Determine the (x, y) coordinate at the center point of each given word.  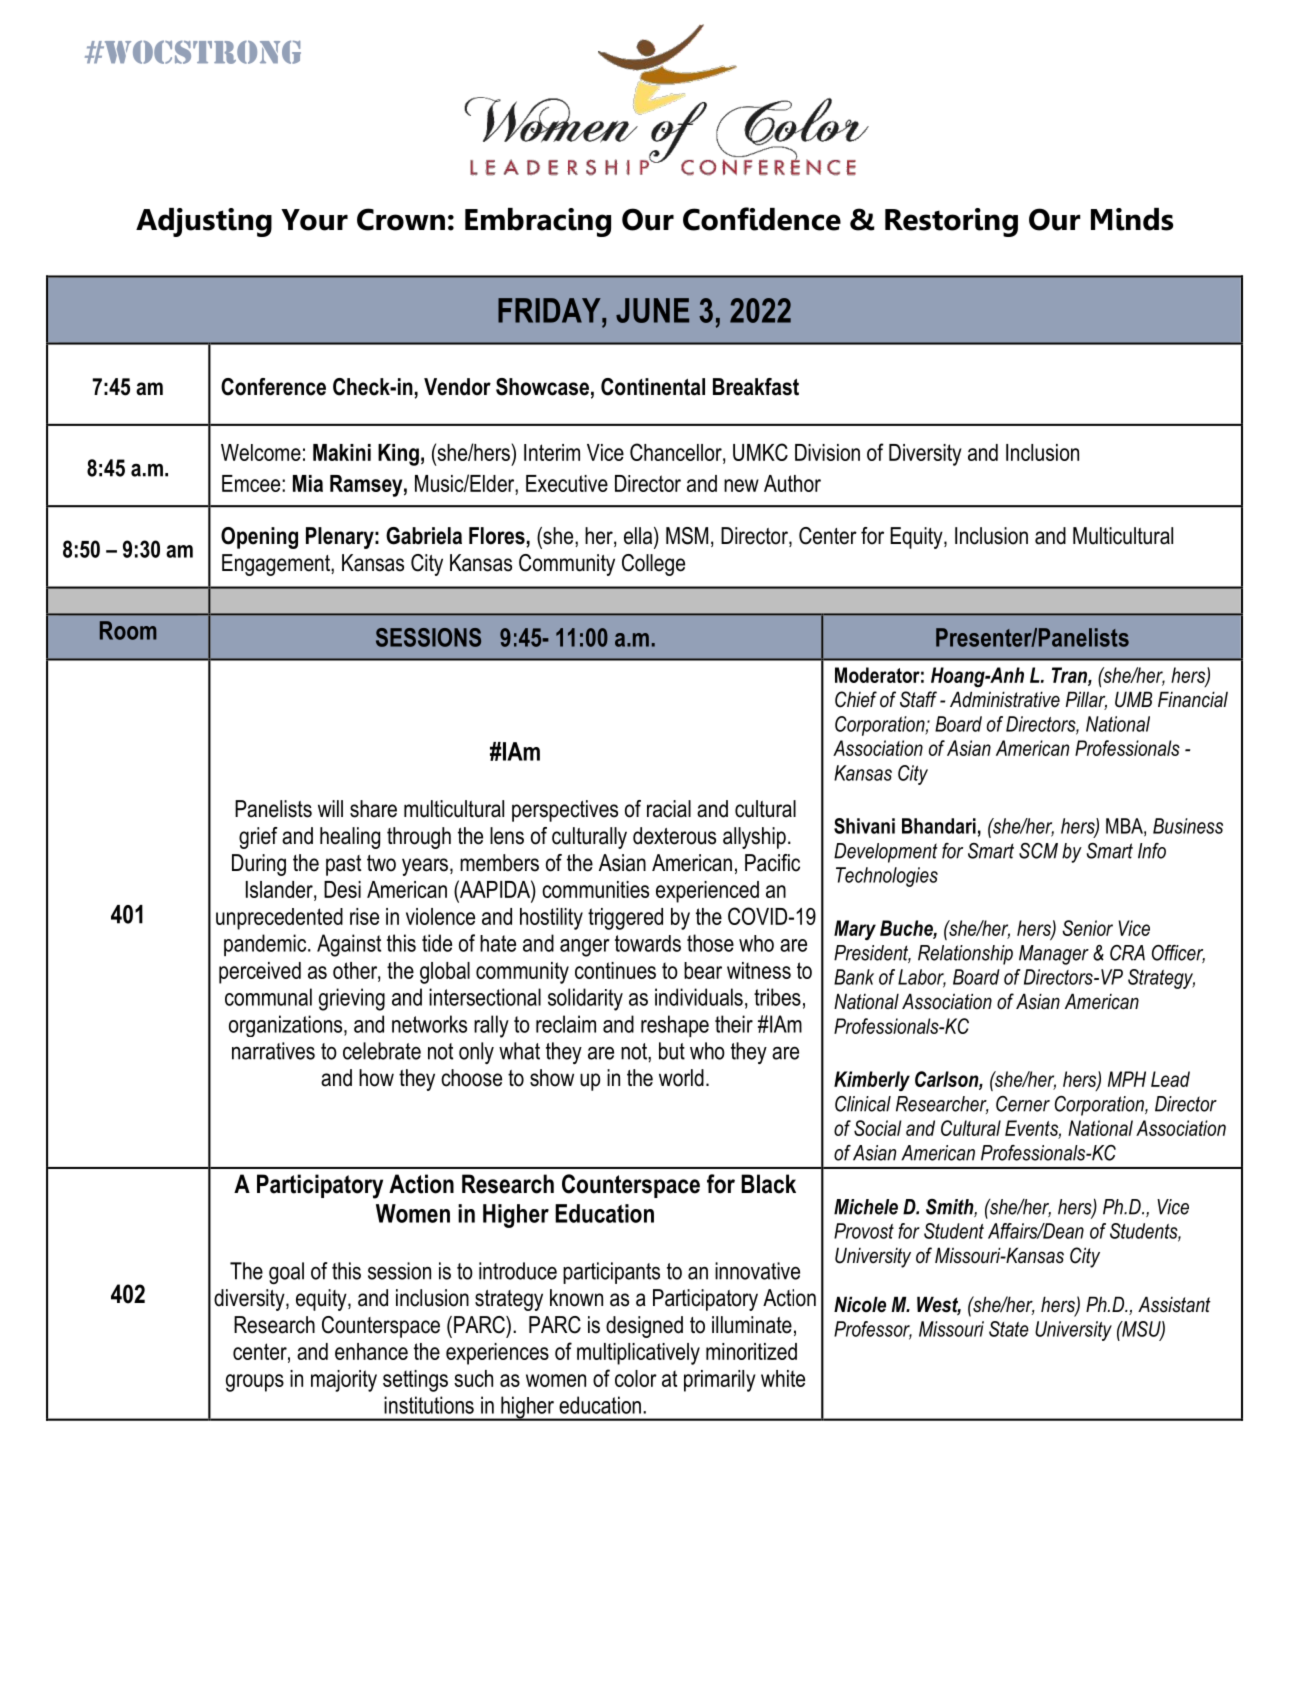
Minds (1132, 219)
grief (258, 838)
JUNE (652, 310)
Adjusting (204, 222)
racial (669, 809)
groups (255, 1383)
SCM (1038, 851)
